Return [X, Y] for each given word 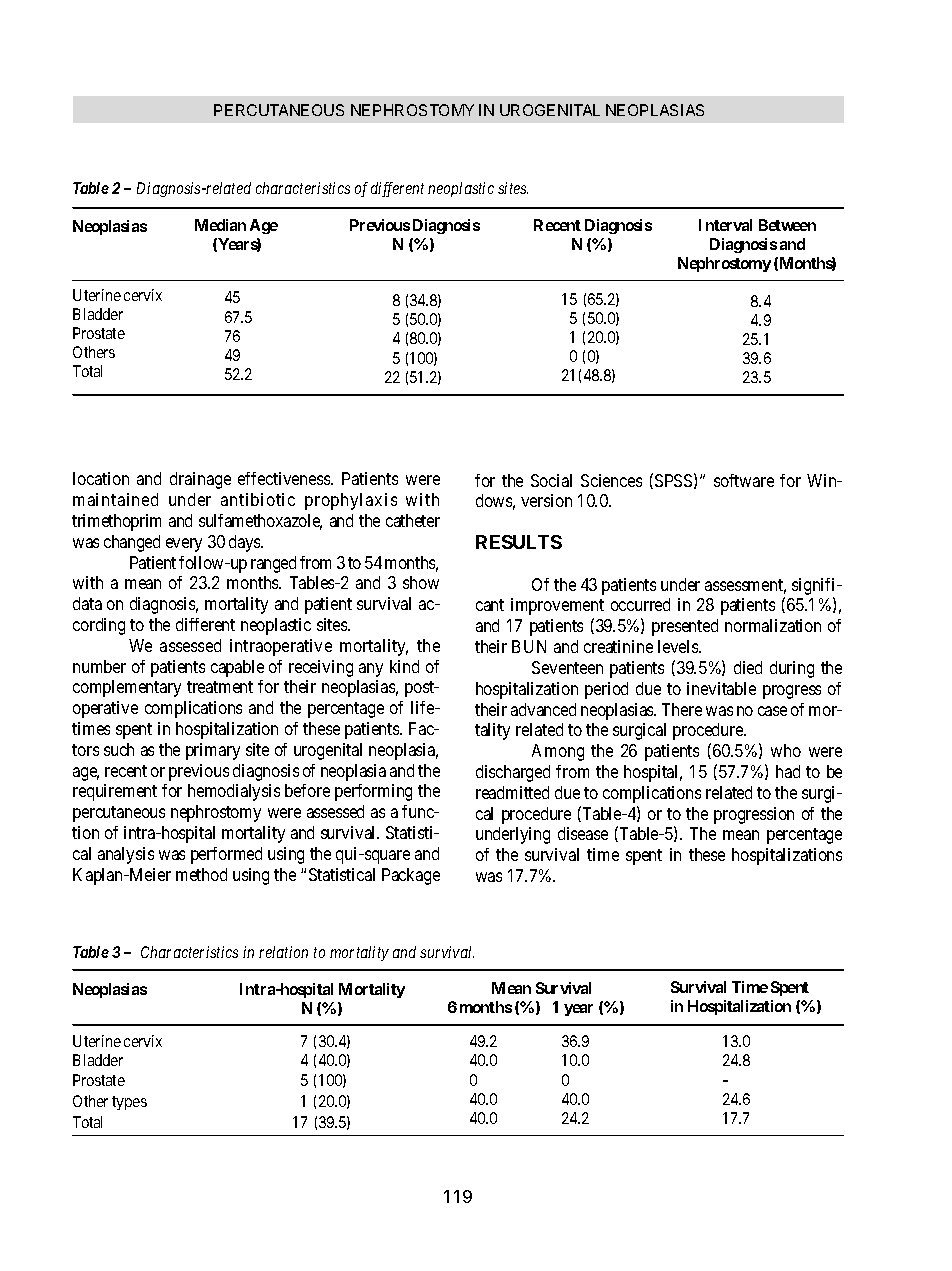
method [201, 874]
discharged [513, 773]
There [682, 709]
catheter [413, 520]
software [744, 480]
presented [685, 627]
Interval [725, 225]
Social [551, 480]
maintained [115, 499]
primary [213, 751]
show [421, 582]
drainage [200, 480]
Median [220, 225]
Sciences [611, 480]
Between [787, 225]
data [87, 603]
